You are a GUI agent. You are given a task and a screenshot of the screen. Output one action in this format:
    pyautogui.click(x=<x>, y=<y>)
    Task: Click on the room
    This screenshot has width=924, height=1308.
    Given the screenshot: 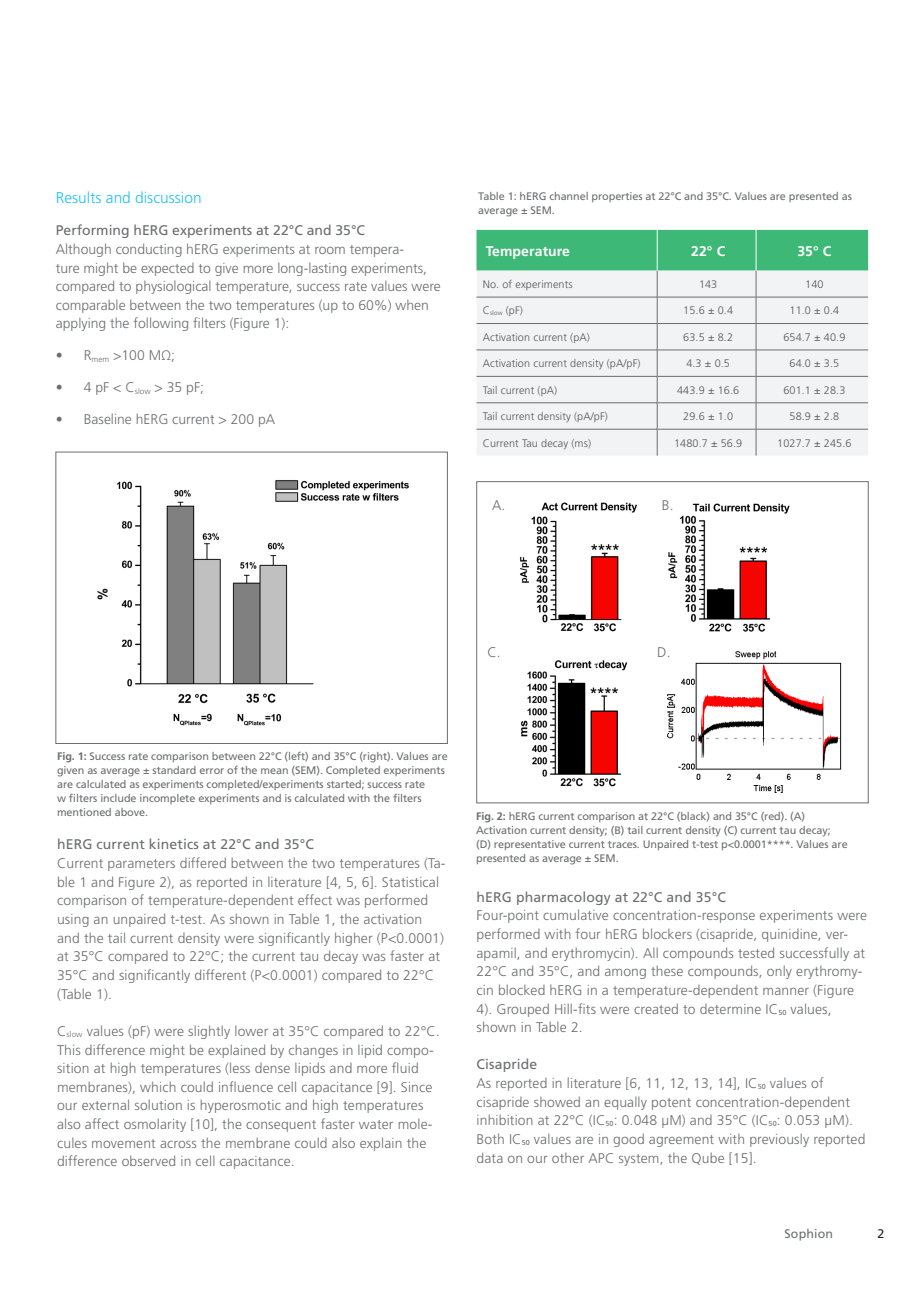 What is the action you would take?
    pyautogui.click(x=330, y=250)
